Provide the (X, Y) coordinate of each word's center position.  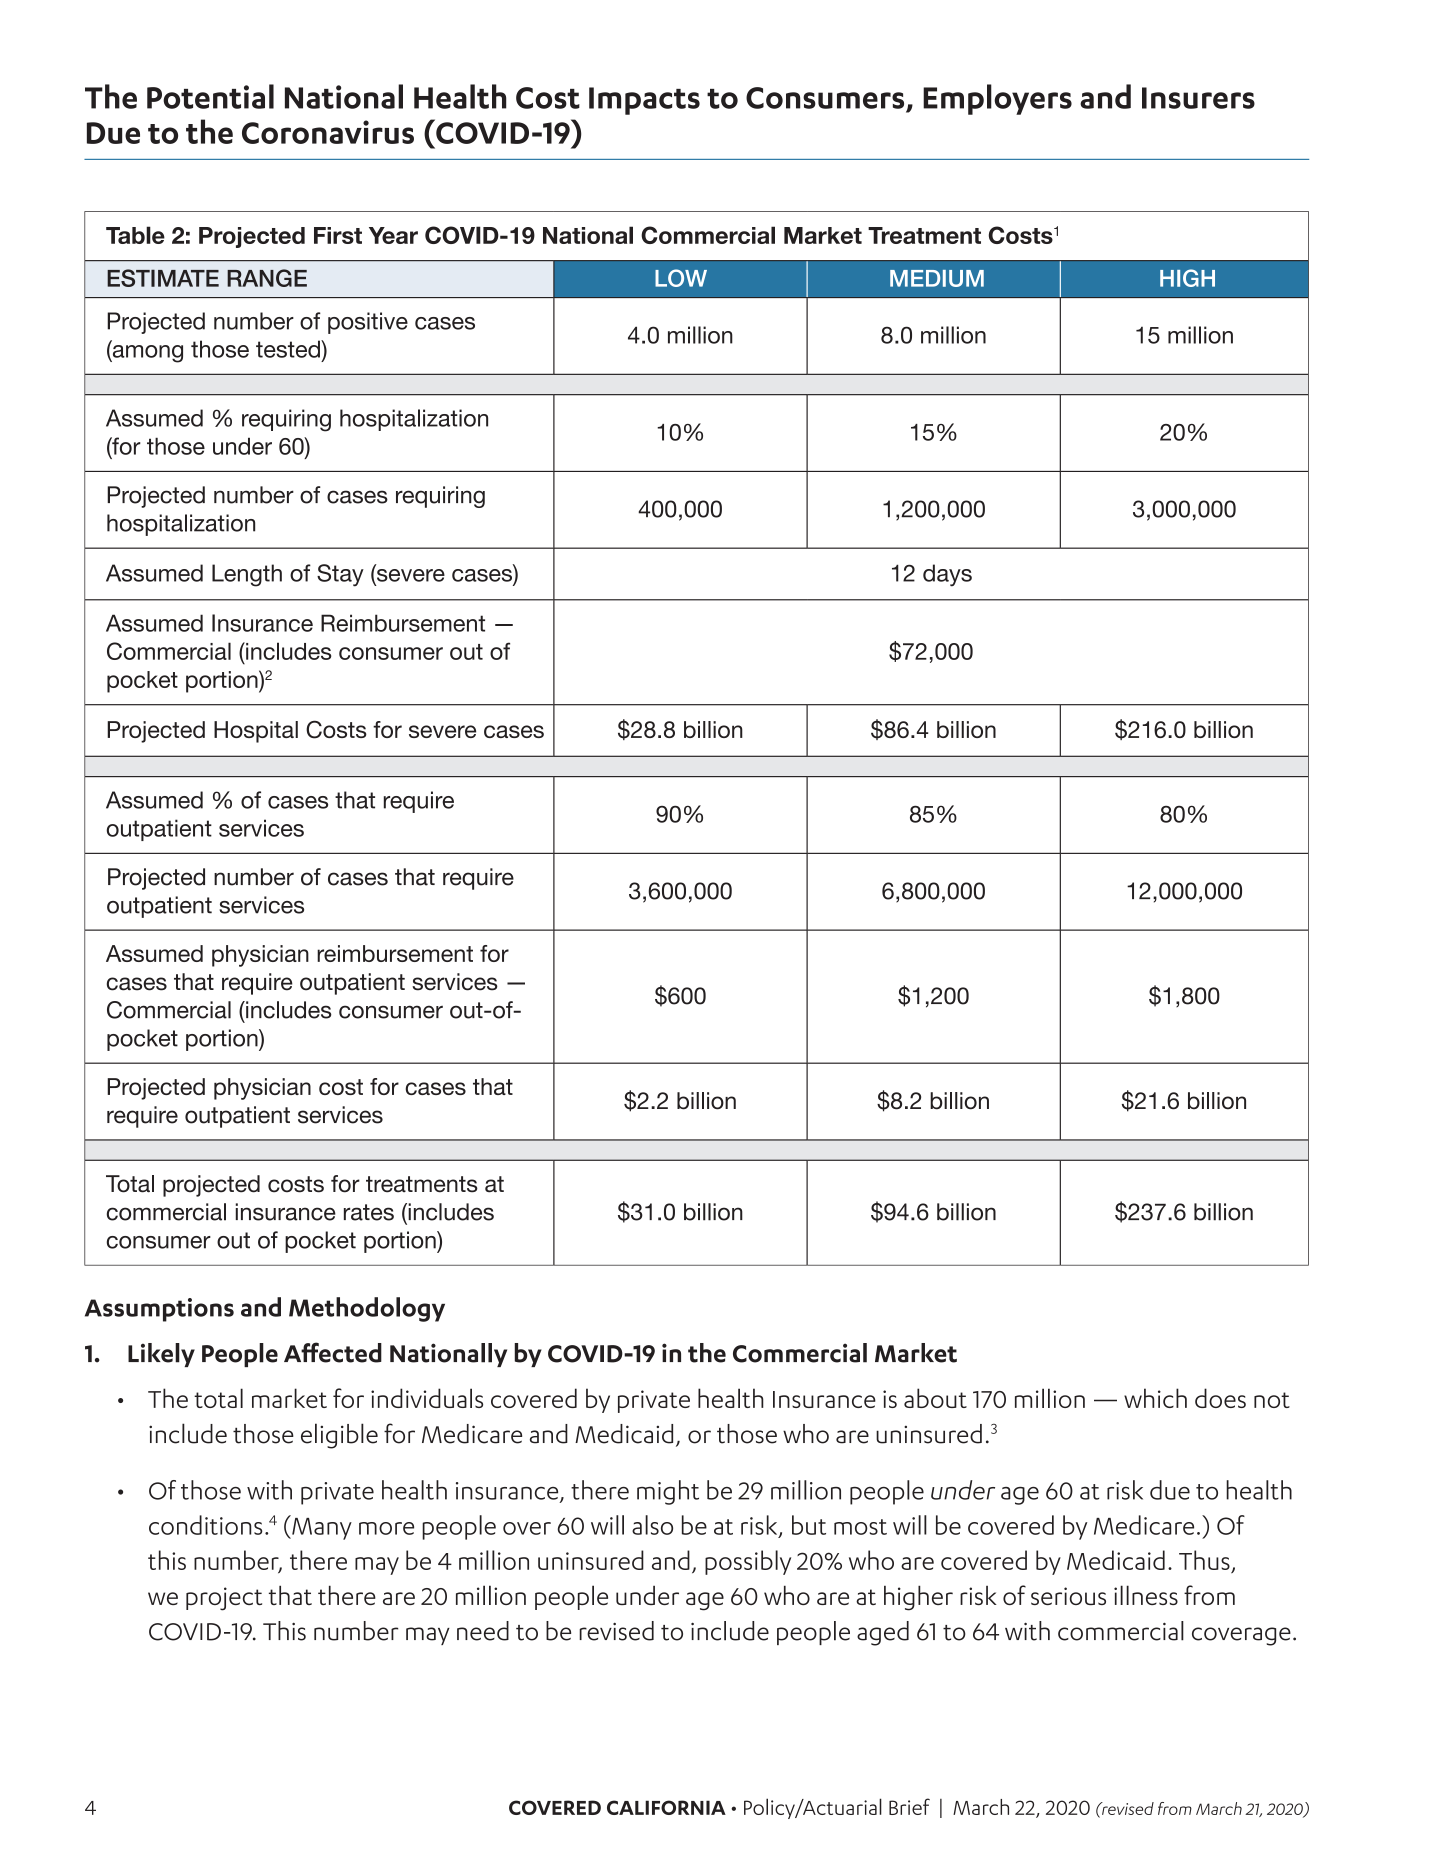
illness (1146, 1595)
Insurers (1198, 98)
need (483, 1631)
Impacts (644, 101)
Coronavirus (328, 132)
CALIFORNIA (666, 1807)
